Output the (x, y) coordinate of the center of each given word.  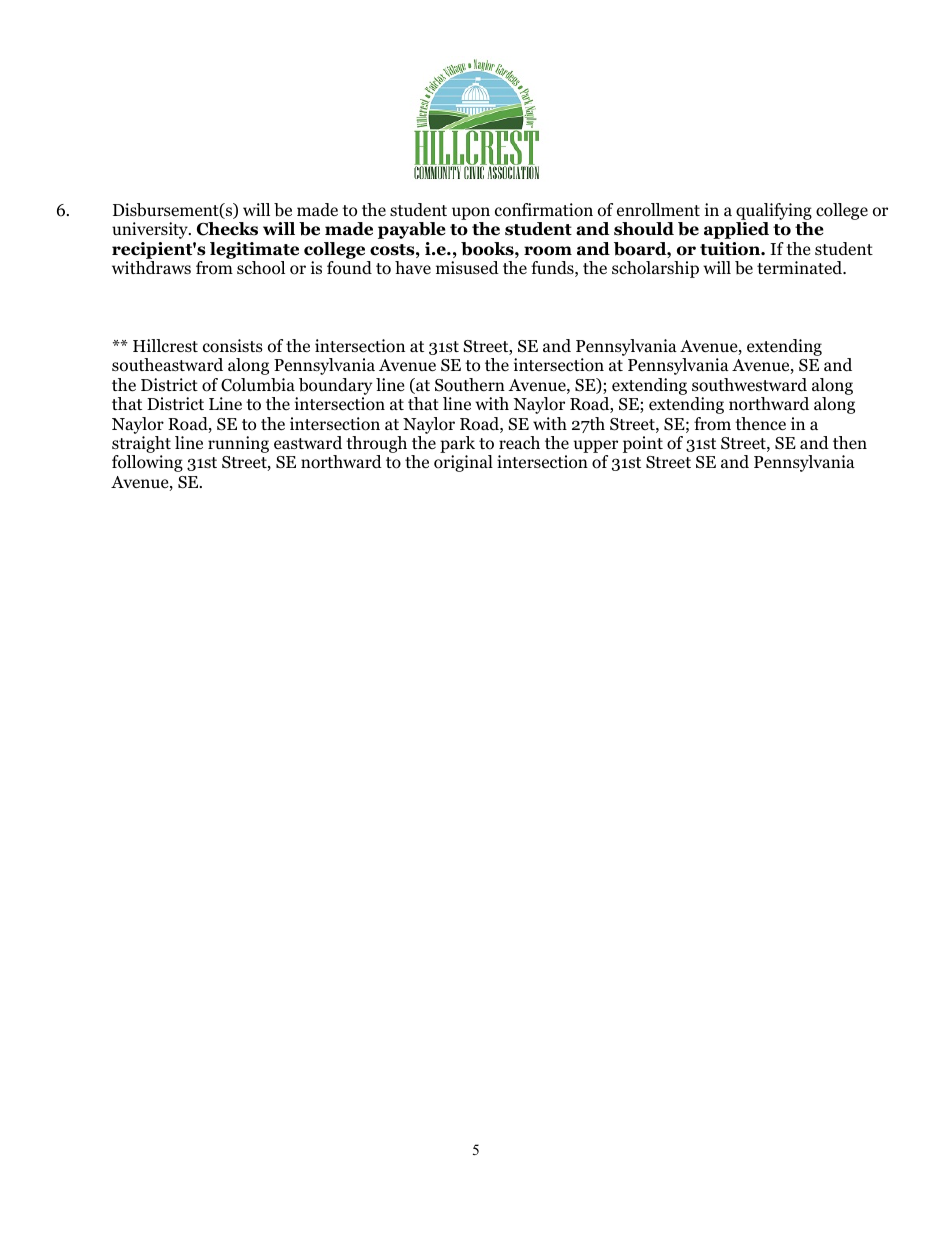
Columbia (258, 385)
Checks (227, 229)
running (238, 444)
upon (471, 215)
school (261, 268)
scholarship (655, 269)
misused (467, 267)
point (643, 444)
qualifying (774, 213)
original (463, 463)
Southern (470, 385)
